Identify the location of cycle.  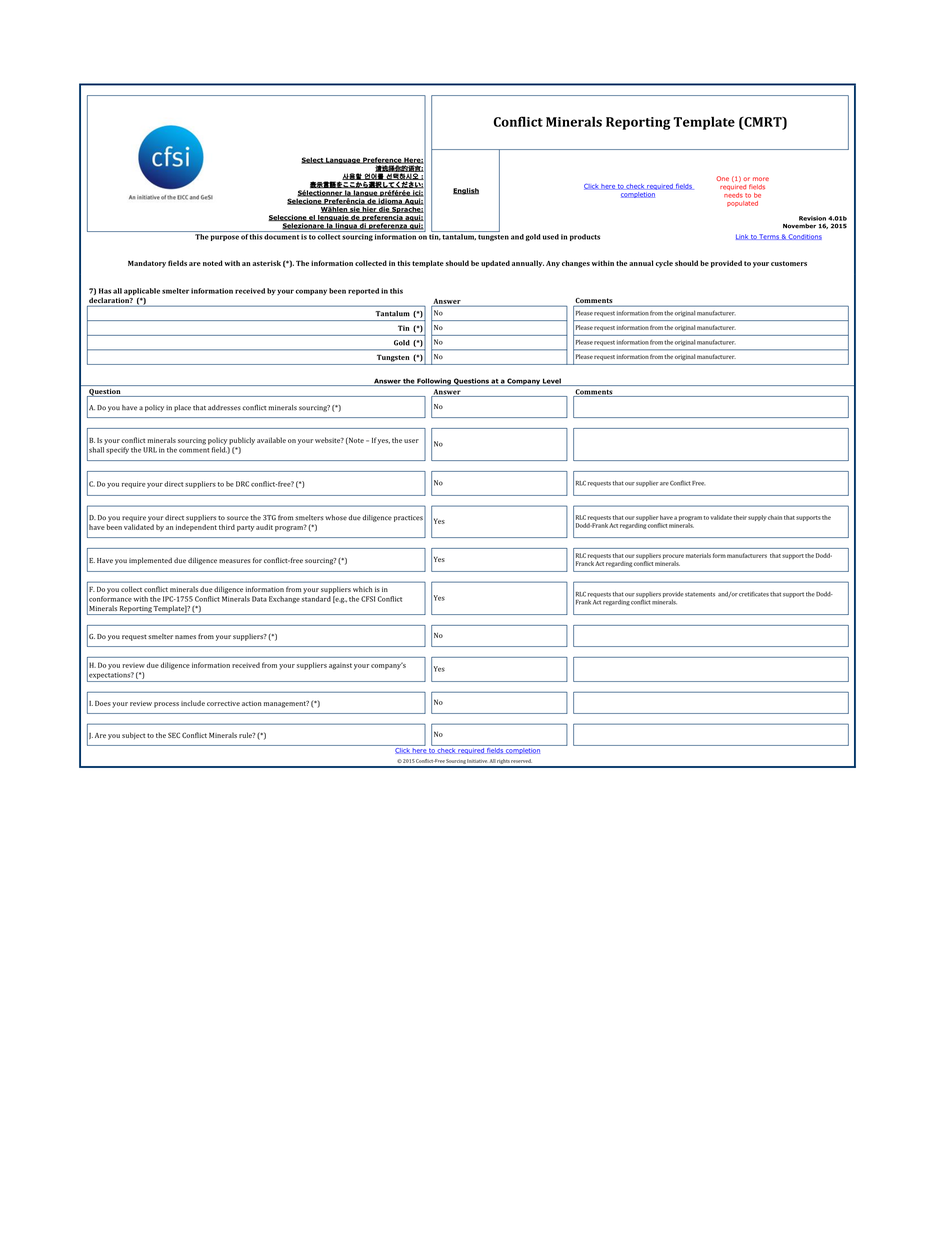
(664, 264).
